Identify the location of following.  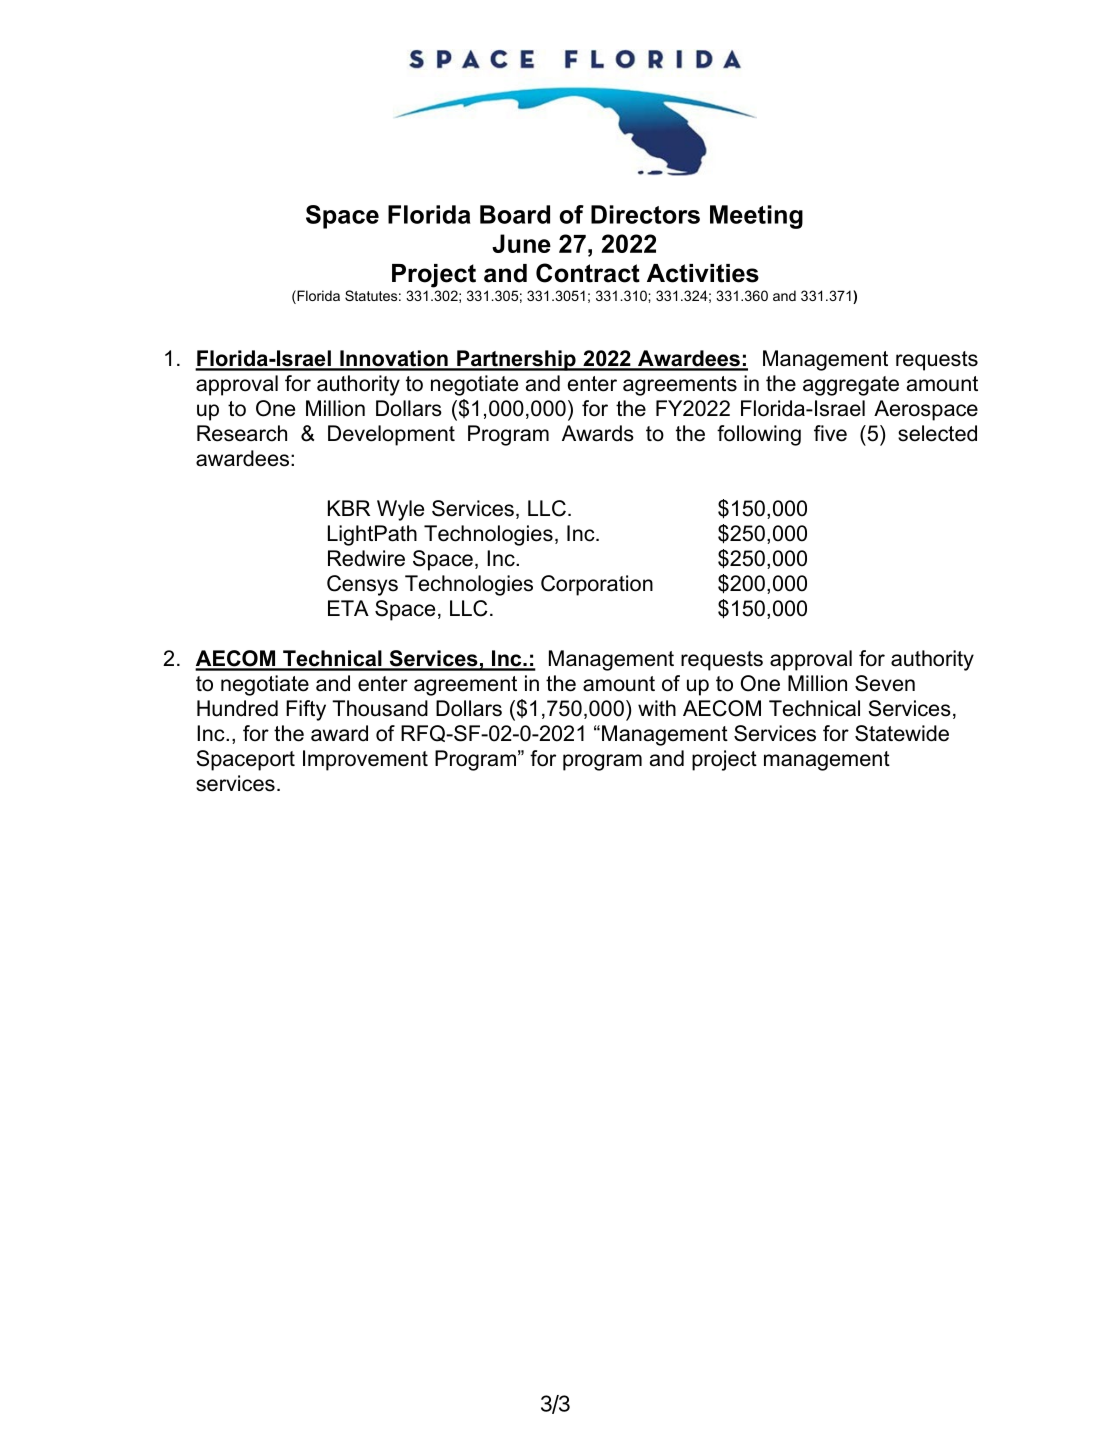
(759, 435).
